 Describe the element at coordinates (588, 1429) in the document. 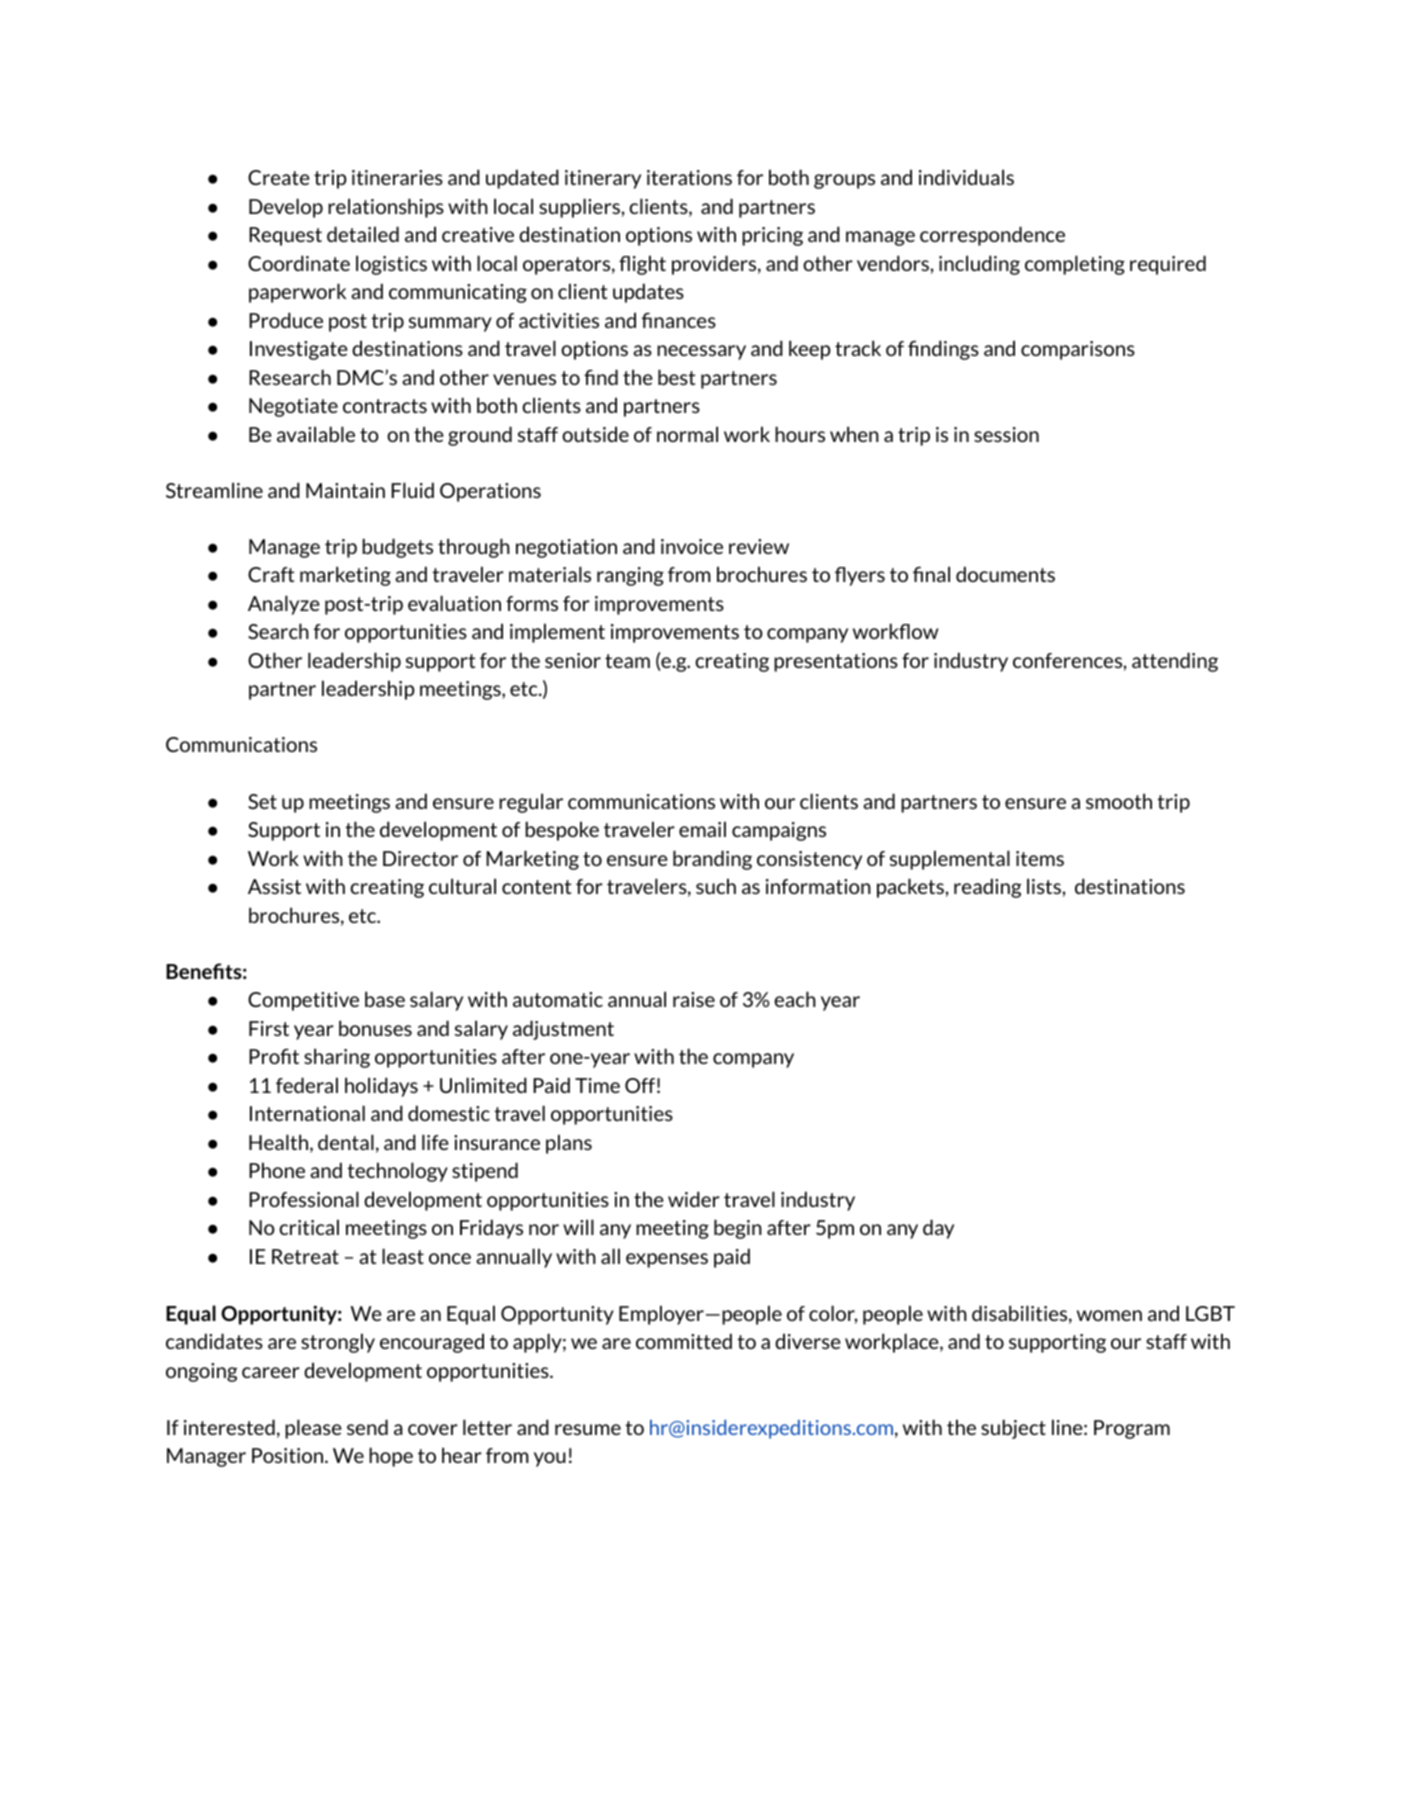

I see `resume` at that location.
